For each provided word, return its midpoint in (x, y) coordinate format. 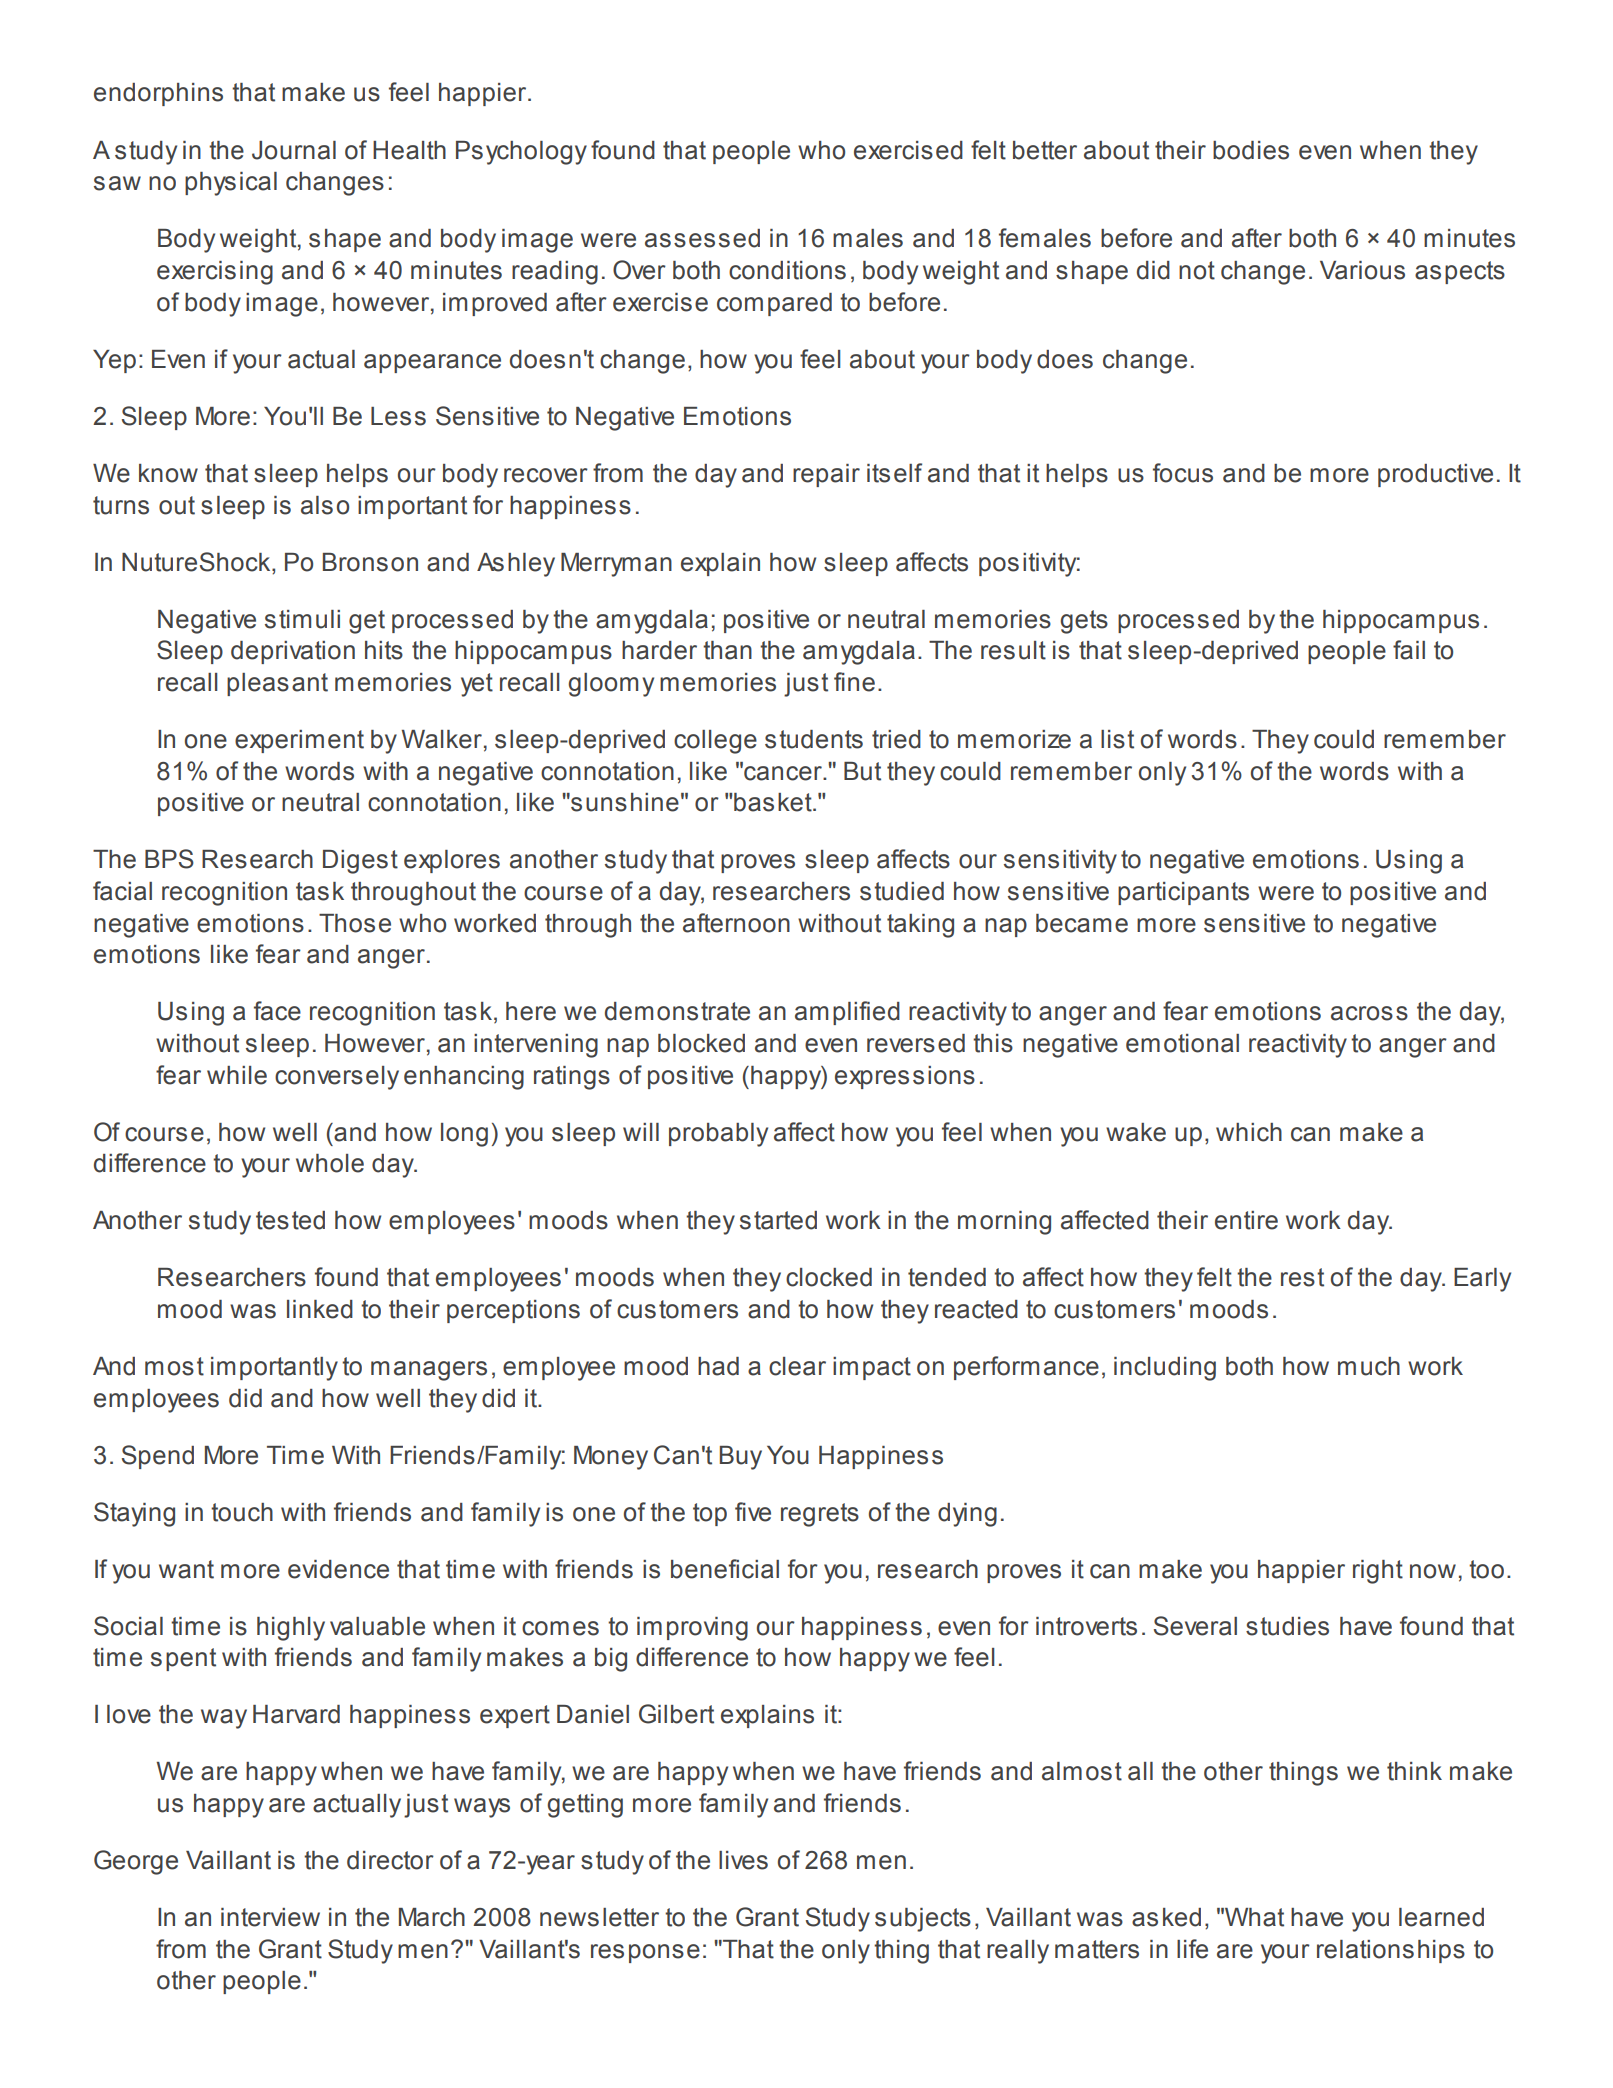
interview (270, 1917)
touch (242, 1512)
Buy (741, 1458)
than (727, 650)
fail (1409, 650)
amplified (847, 1013)
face (277, 1011)
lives (743, 1860)
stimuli (302, 619)
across (1369, 1013)
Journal (294, 150)
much (1369, 1366)
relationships (1391, 1951)
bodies (1251, 150)
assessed (702, 238)
